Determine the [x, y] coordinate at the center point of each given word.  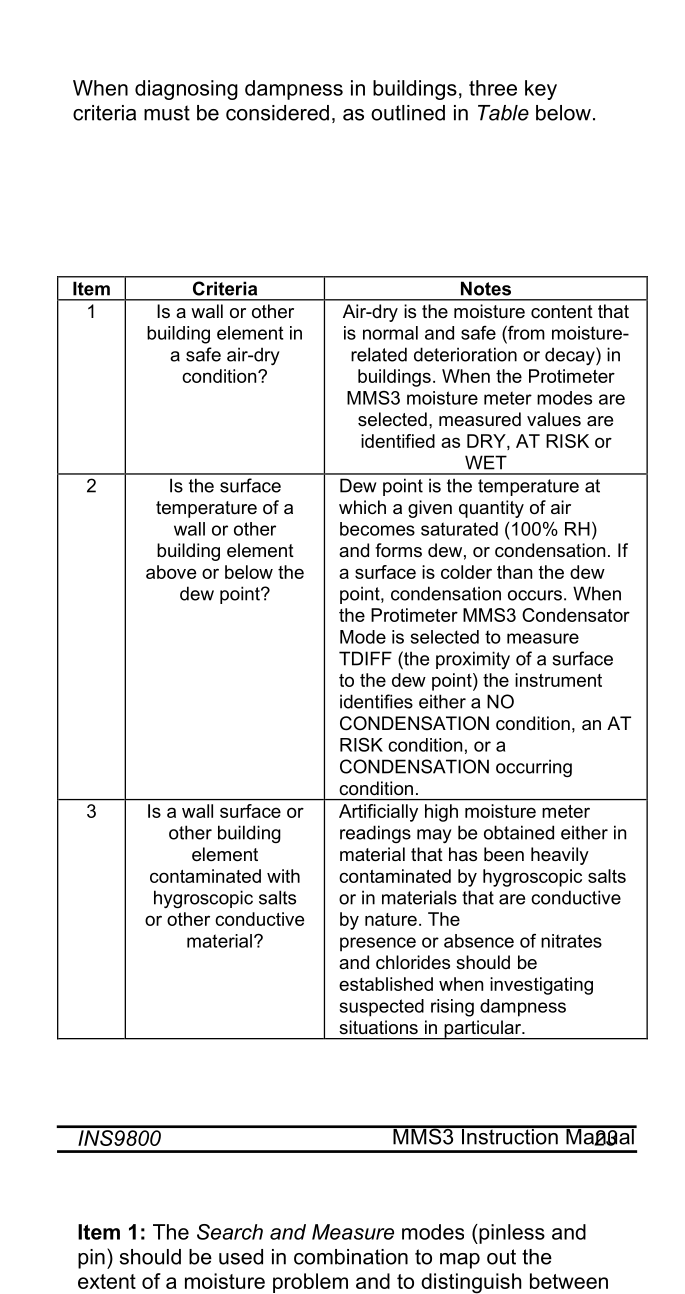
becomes [377, 529]
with [283, 876]
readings [375, 834]
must [167, 113]
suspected [382, 1008]
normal [390, 333]
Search [230, 1232]
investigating [541, 986]
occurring [534, 768]
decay [571, 356]
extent [107, 1281]
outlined [408, 113]
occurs [535, 595]
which [362, 507]
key [541, 90]
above [171, 572]
